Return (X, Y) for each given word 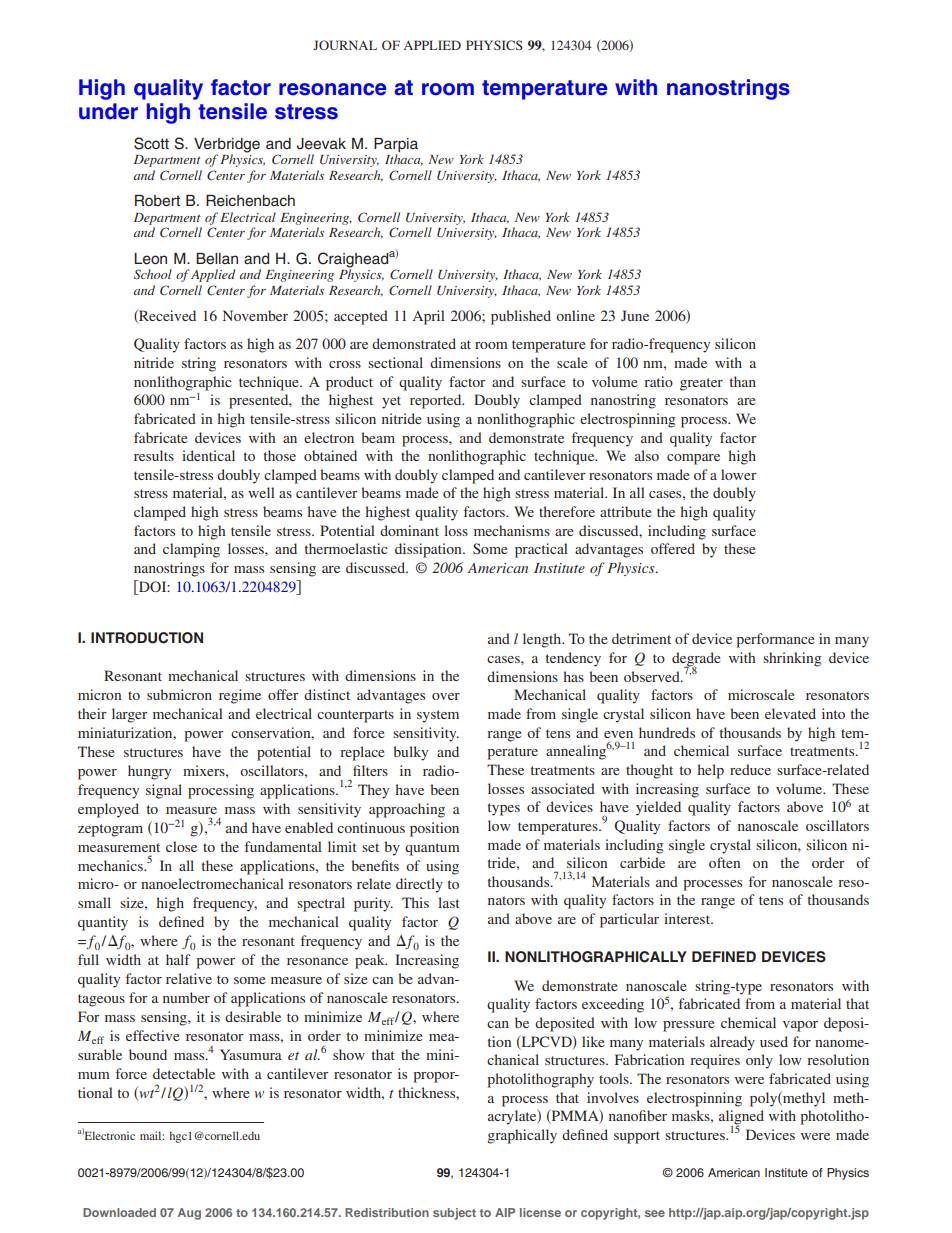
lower (739, 474)
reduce (750, 769)
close (181, 846)
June (635, 315)
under (108, 111)
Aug (189, 1214)
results (154, 455)
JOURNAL (345, 45)
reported (437, 401)
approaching (407, 810)
